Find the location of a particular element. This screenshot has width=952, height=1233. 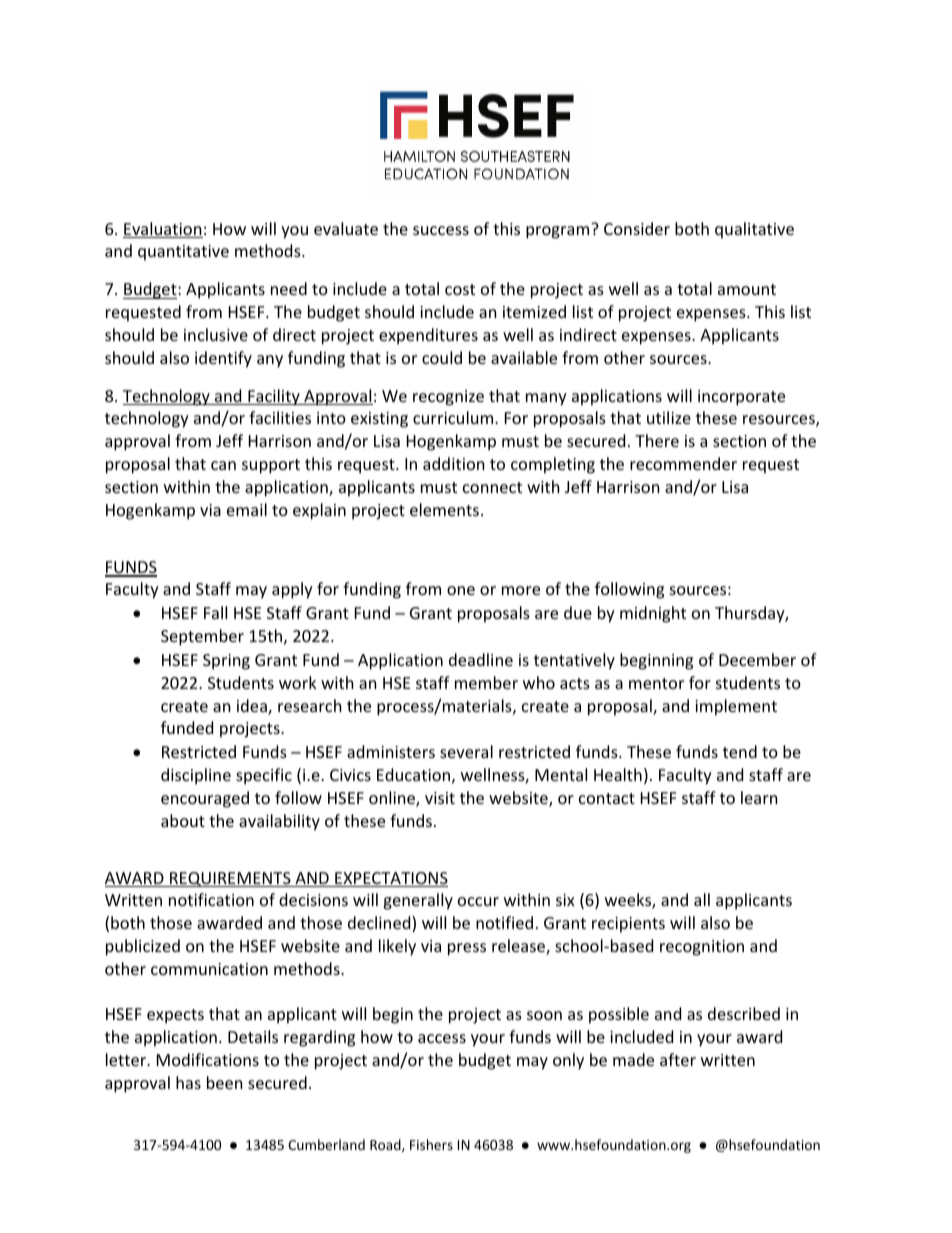

success is located at coordinates (441, 230).
